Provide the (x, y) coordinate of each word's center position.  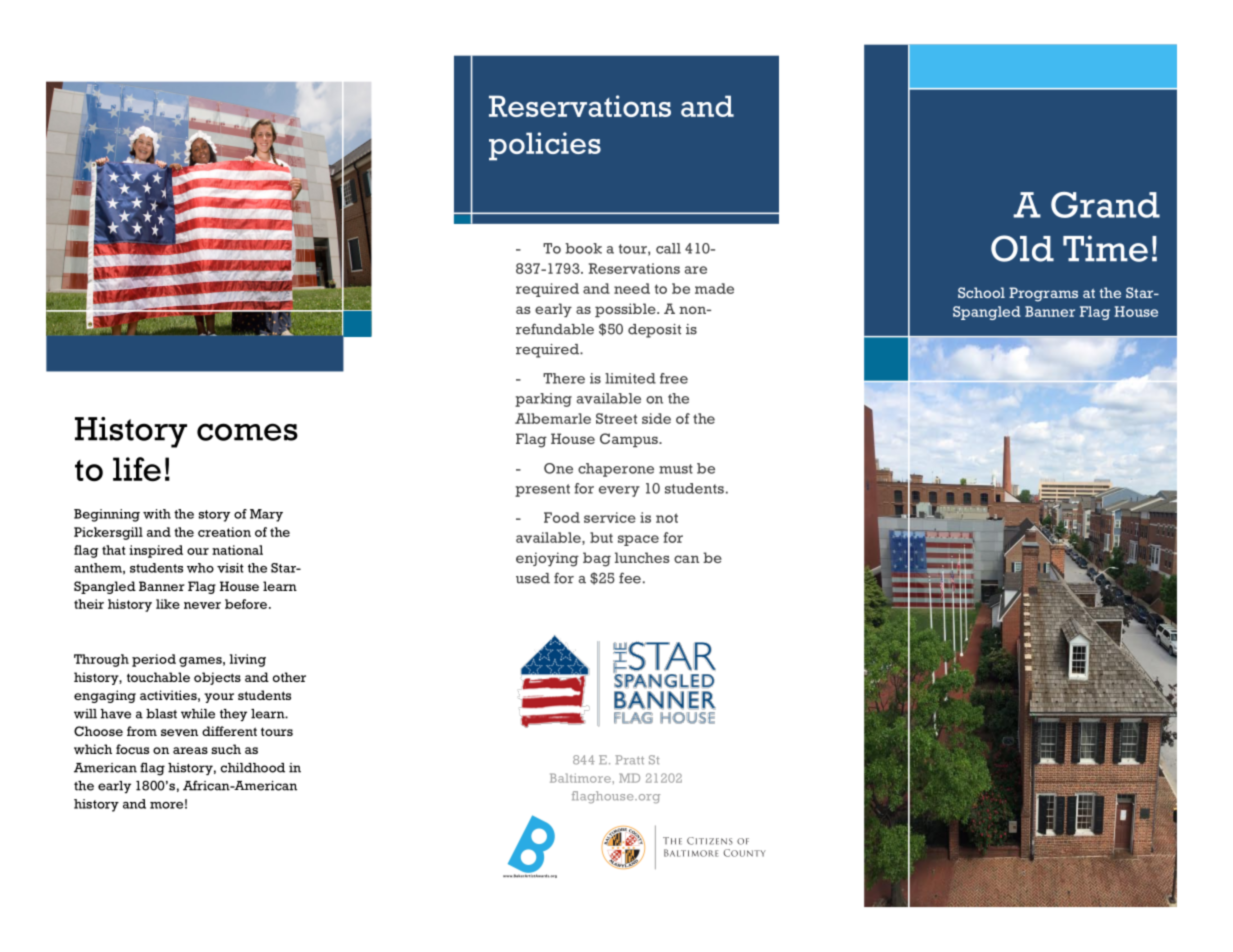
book (583, 248)
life (137, 469)
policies (545, 146)
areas (190, 750)
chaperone (616, 470)
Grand (1105, 205)
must (676, 469)
